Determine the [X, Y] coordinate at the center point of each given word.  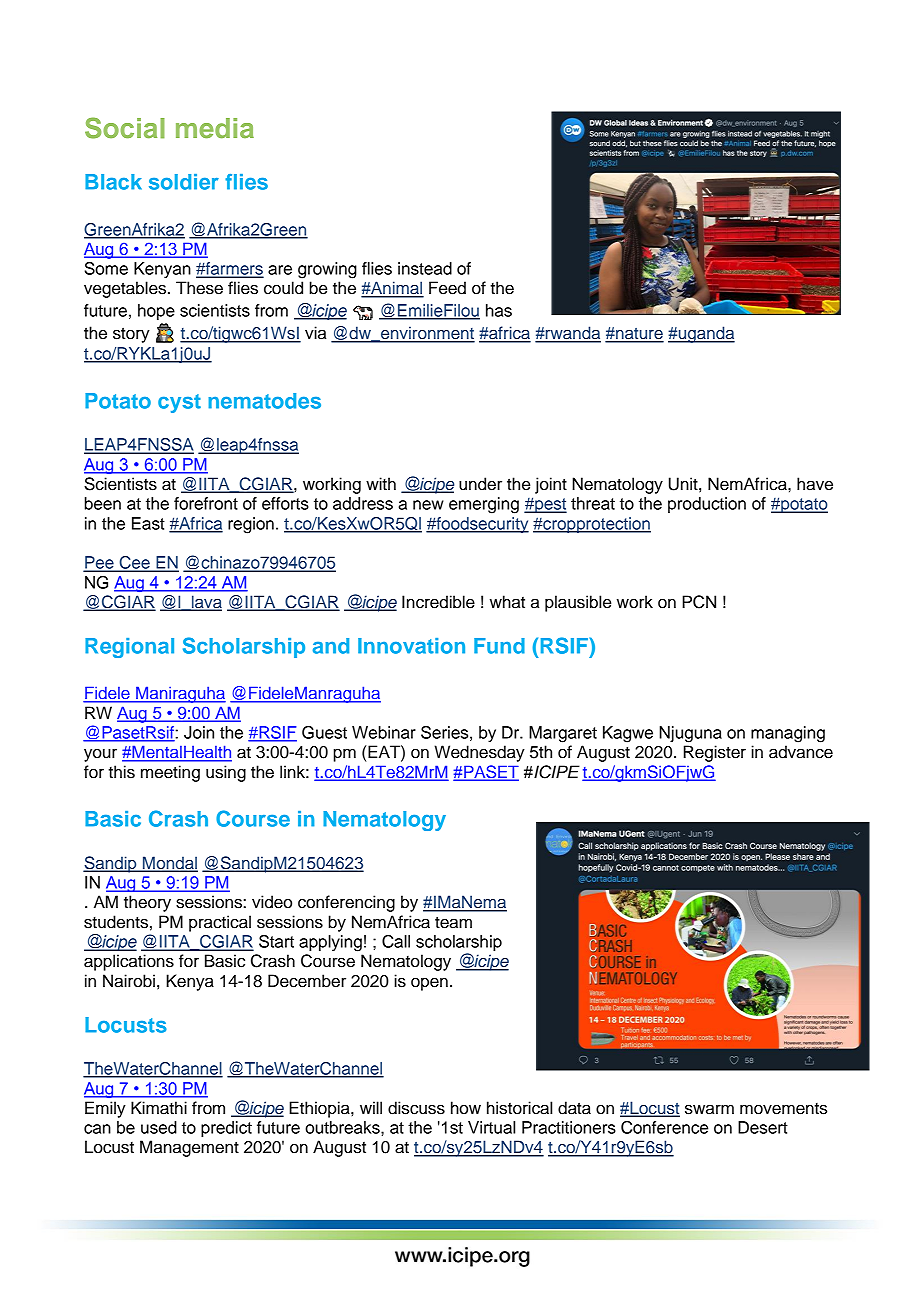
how [466, 1108]
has [499, 310]
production [707, 505]
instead [425, 268]
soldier [184, 182]
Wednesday [479, 753]
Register [715, 753]
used [159, 1127]
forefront [206, 503]
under [480, 484]
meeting [170, 773]
